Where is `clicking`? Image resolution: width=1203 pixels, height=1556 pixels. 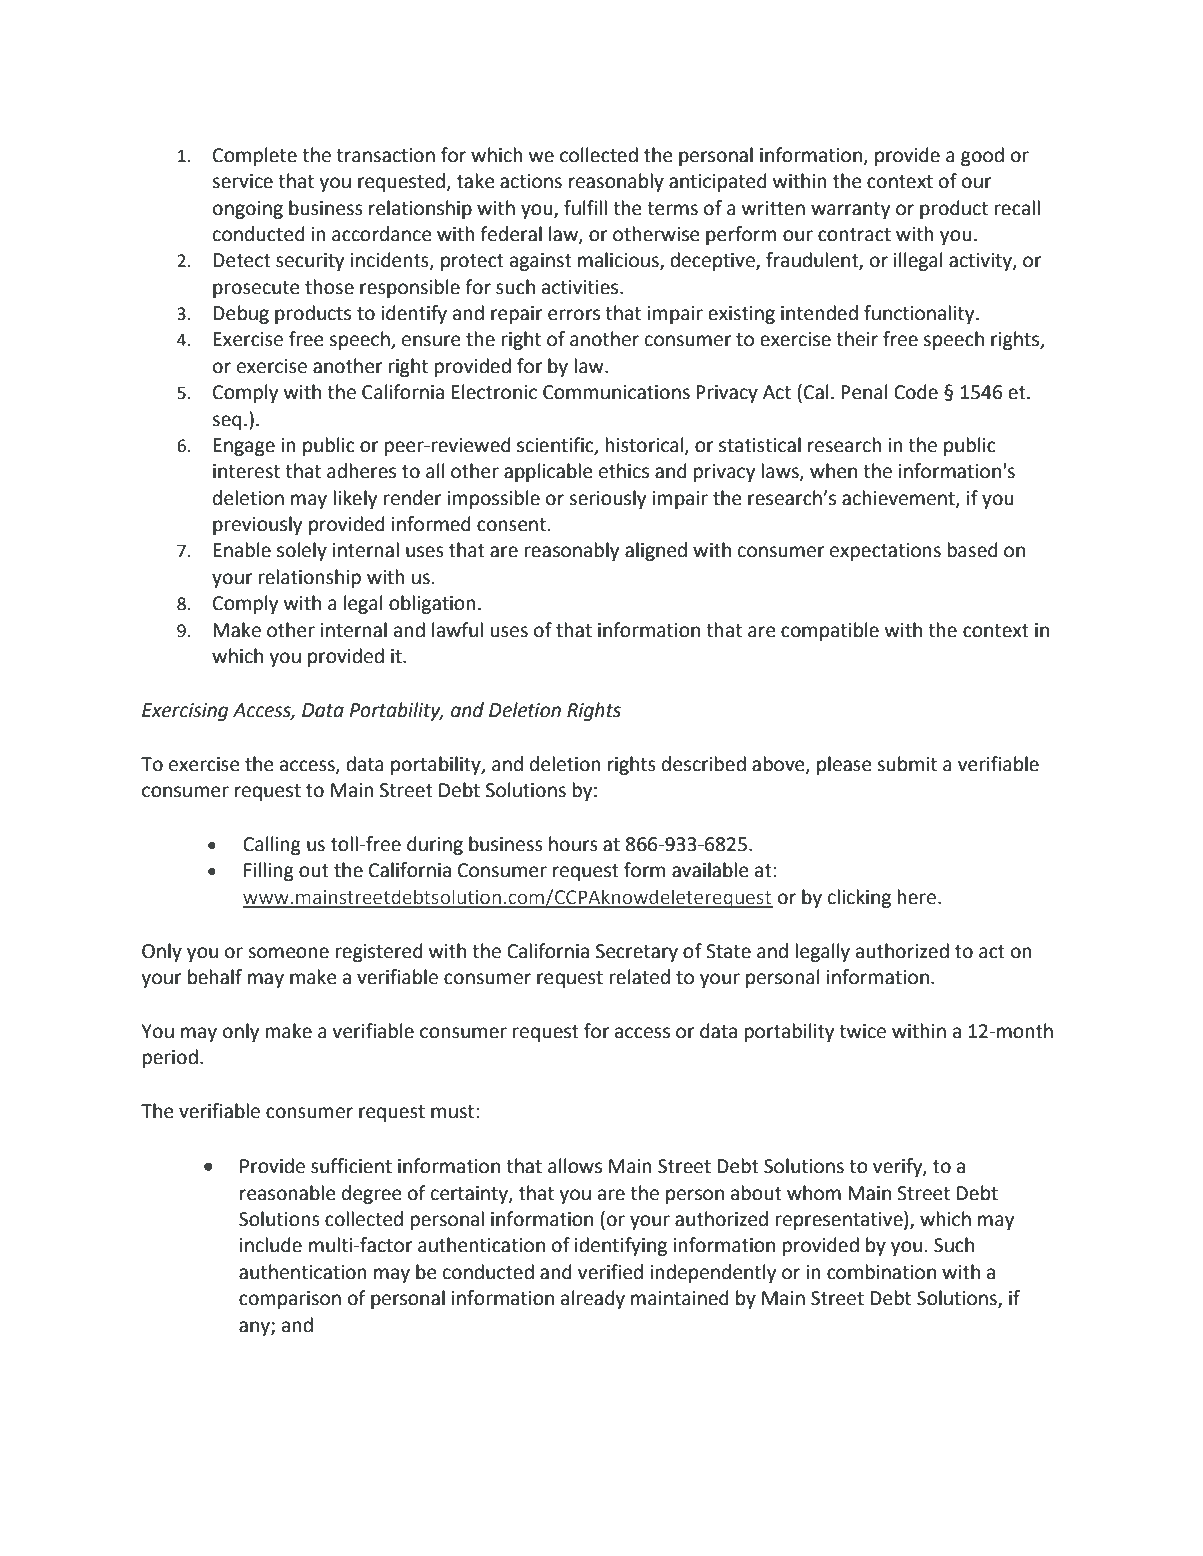
clicking is located at coordinates (859, 898).
